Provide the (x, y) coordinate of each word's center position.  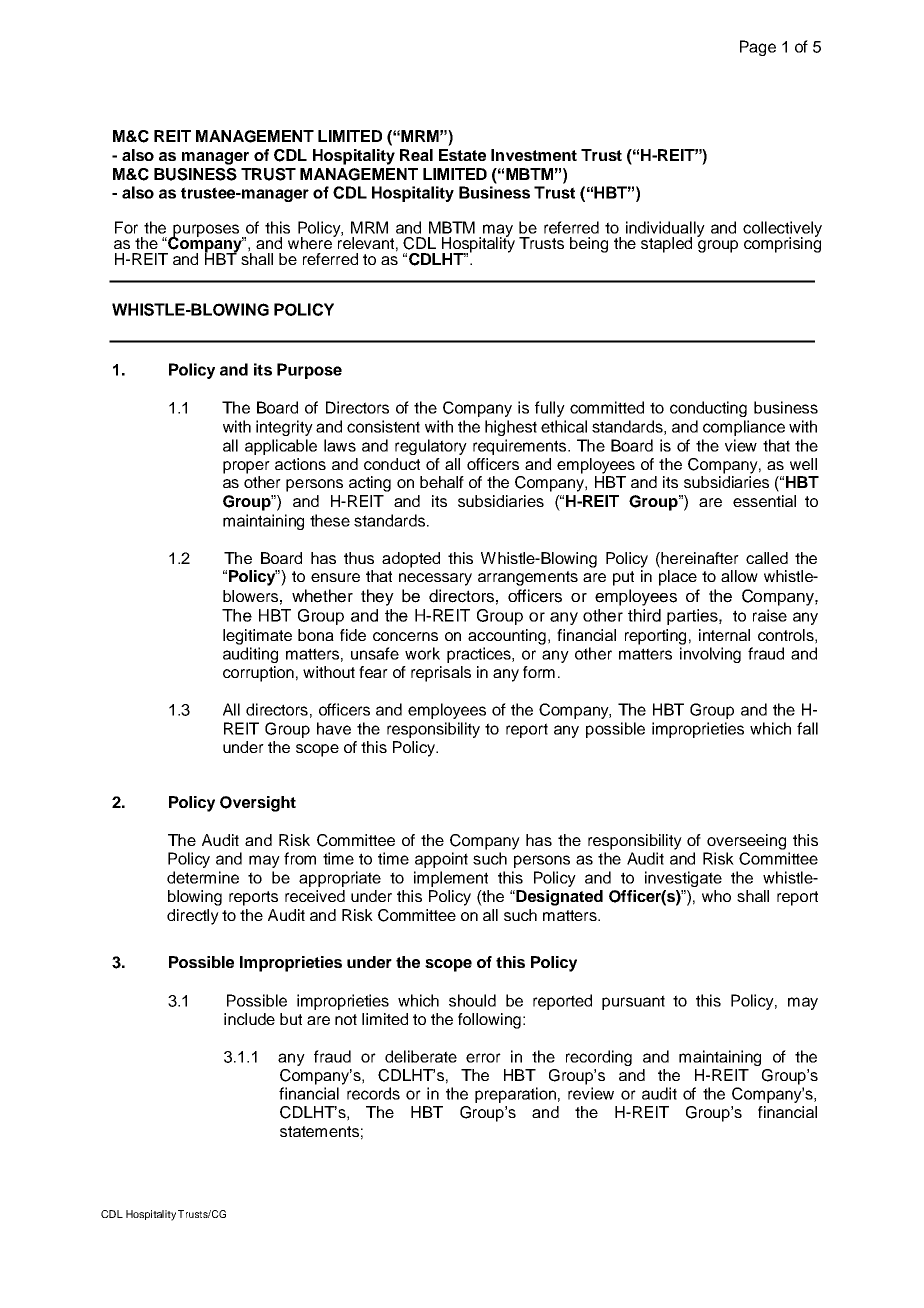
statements (319, 1131)
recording (599, 1058)
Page (758, 48)
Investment (534, 155)
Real (416, 155)
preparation (515, 1095)
